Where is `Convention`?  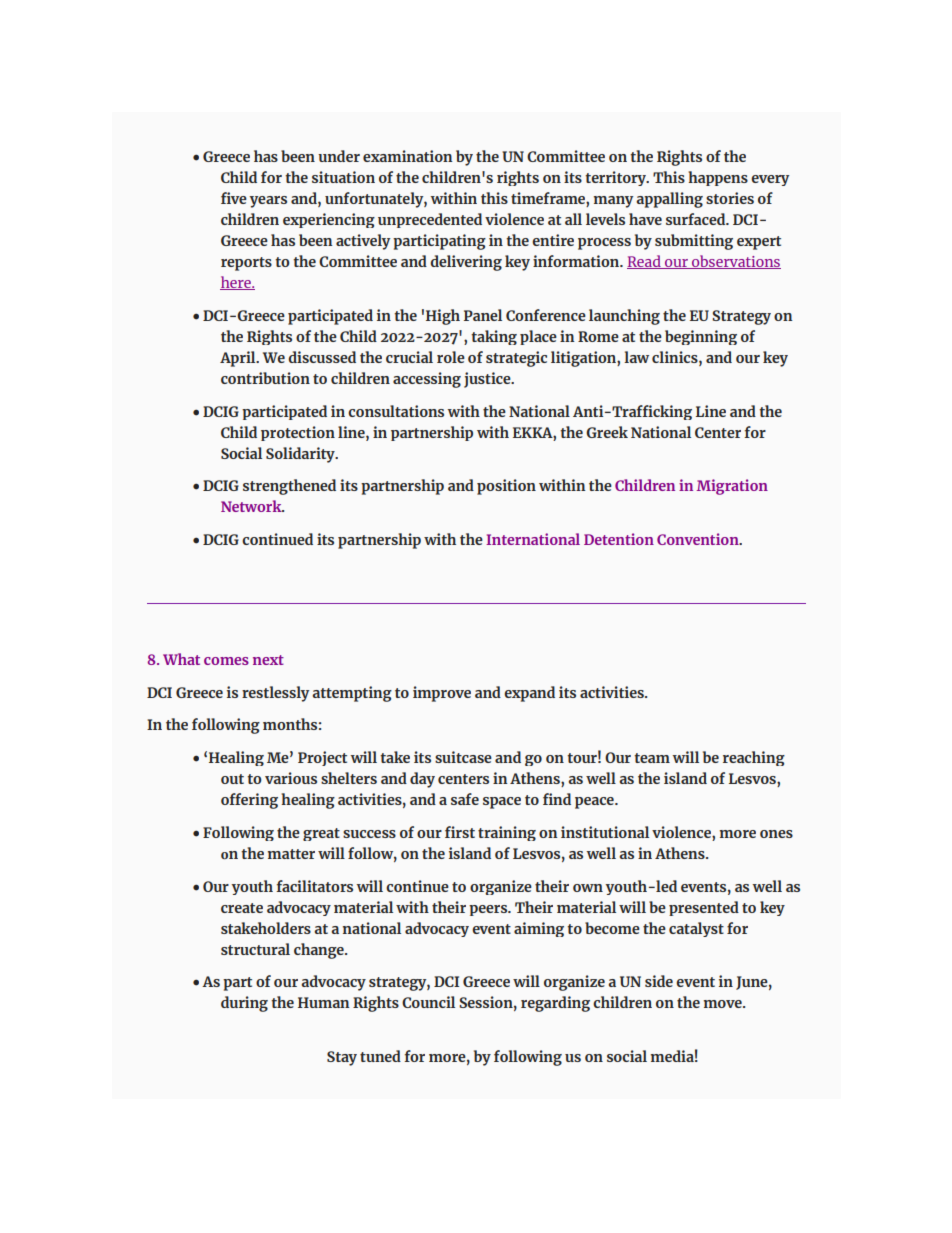 Convention is located at coordinates (699, 539).
